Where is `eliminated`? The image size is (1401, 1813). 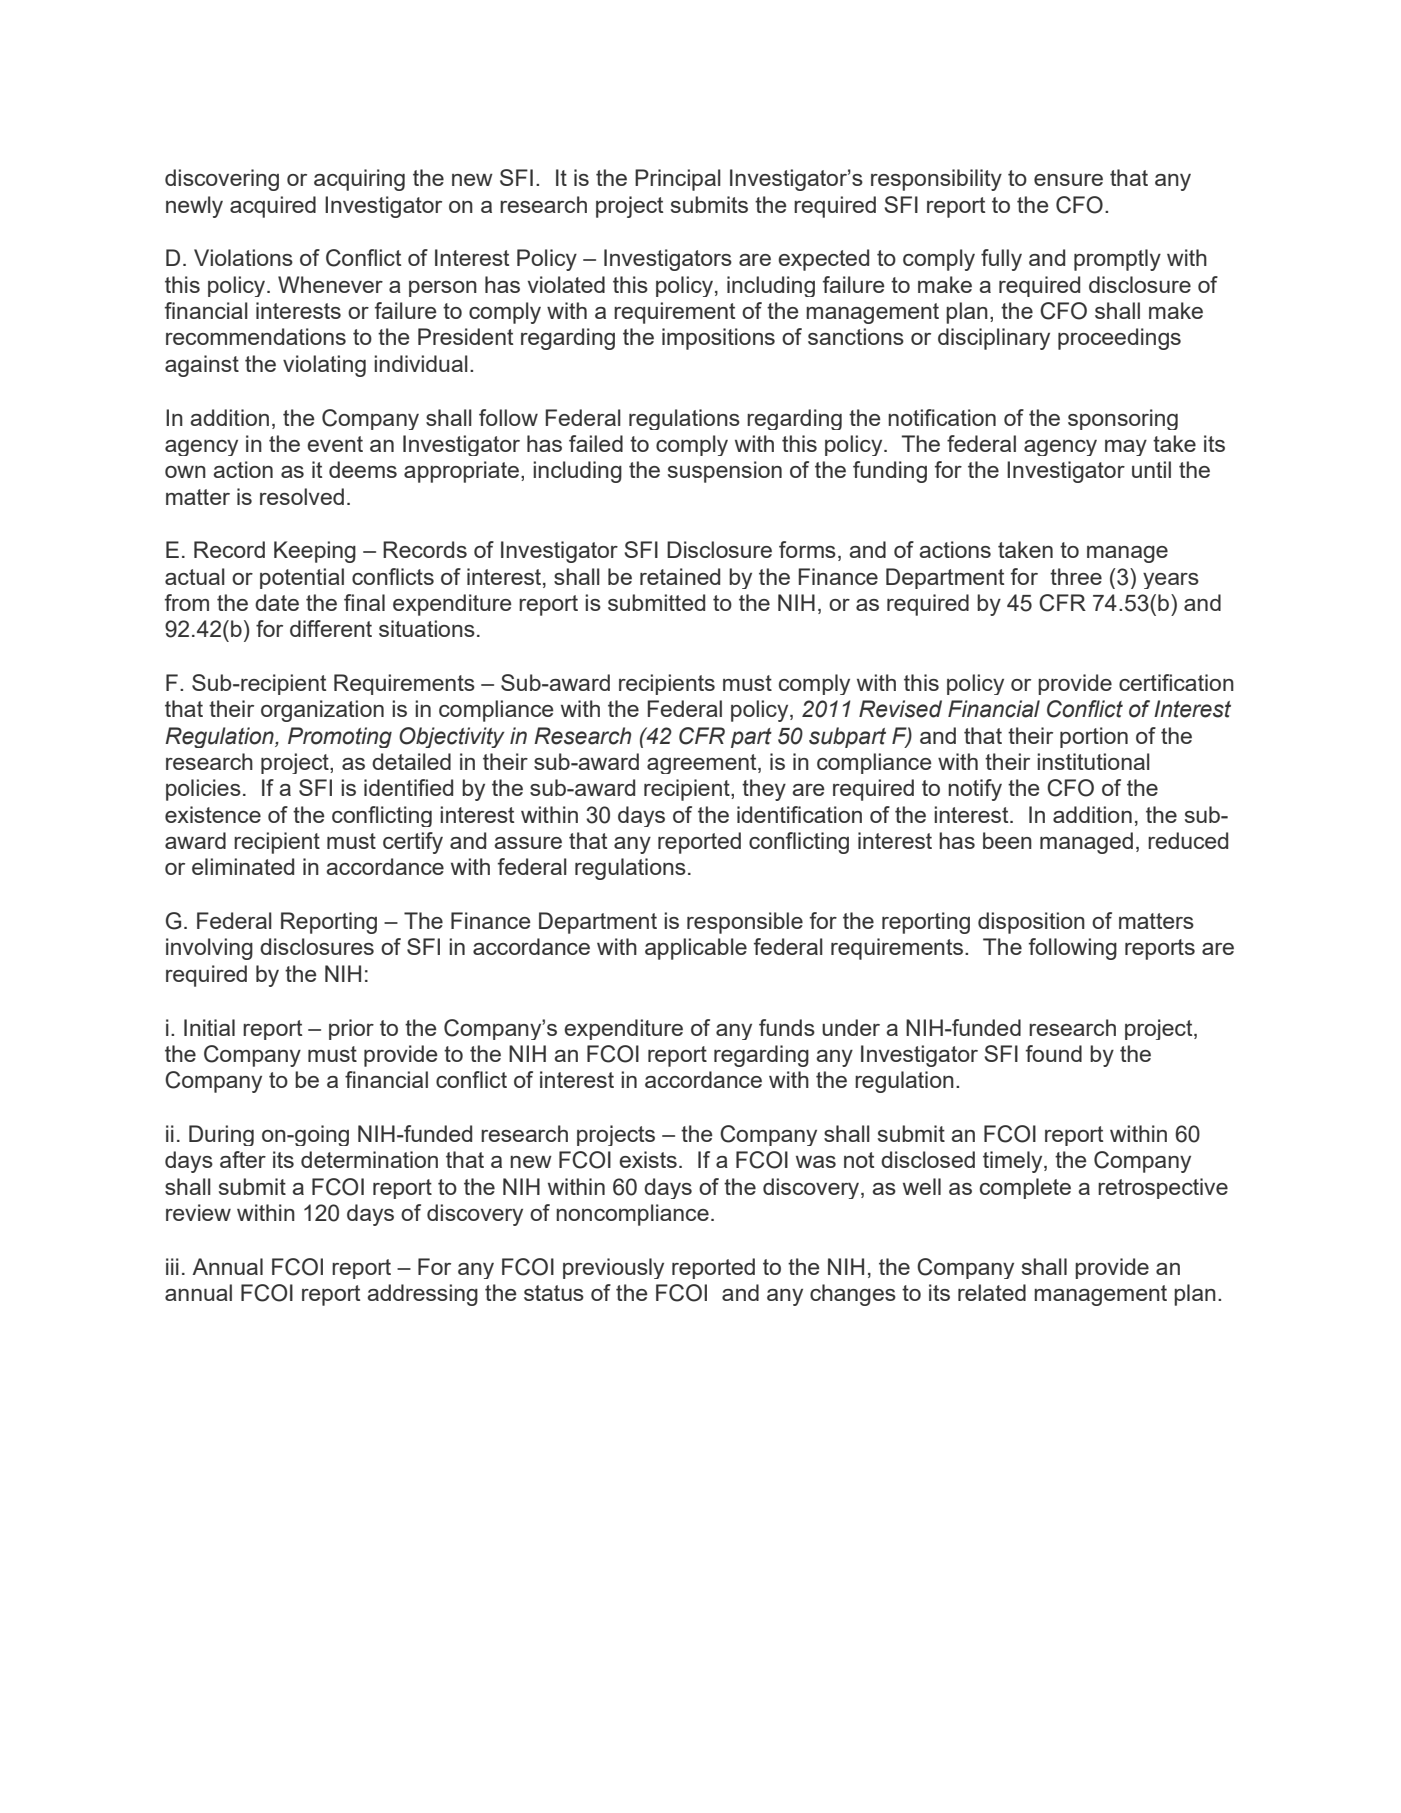
eliminated is located at coordinates (243, 866).
